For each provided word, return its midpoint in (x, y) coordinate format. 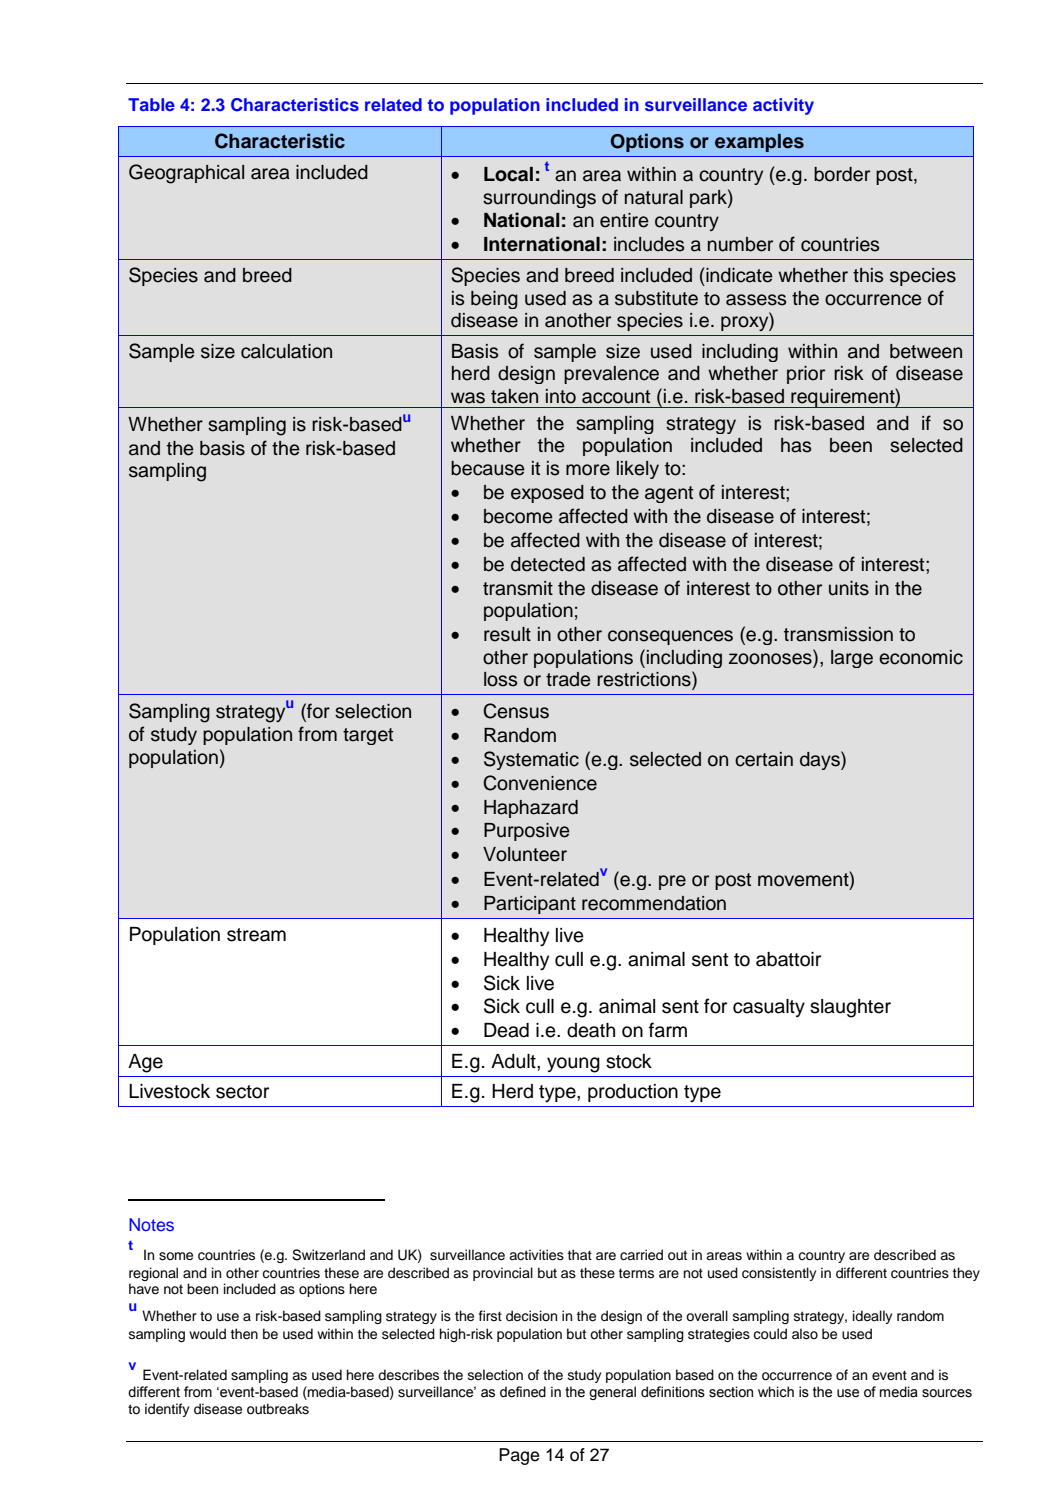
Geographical (186, 174)
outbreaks (278, 1409)
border (842, 174)
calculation (286, 351)
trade (568, 679)
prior (806, 375)
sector (242, 1092)
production (633, 1093)
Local (508, 174)
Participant (530, 905)
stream (256, 935)
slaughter (850, 1008)
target (368, 736)
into (561, 396)
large (852, 659)
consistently (779, 1274)
